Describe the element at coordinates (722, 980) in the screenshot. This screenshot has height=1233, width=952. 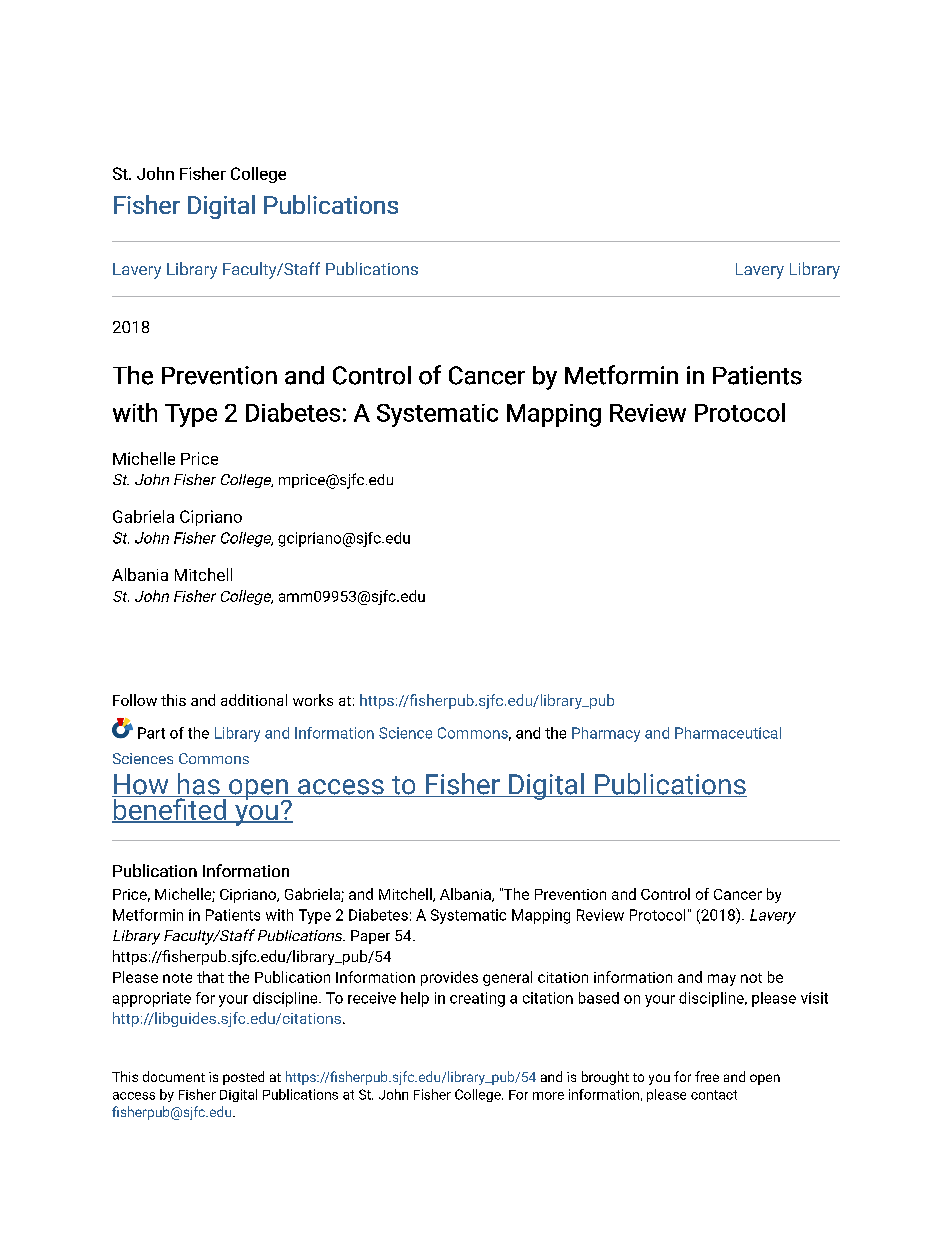
I see `may` at that location.
